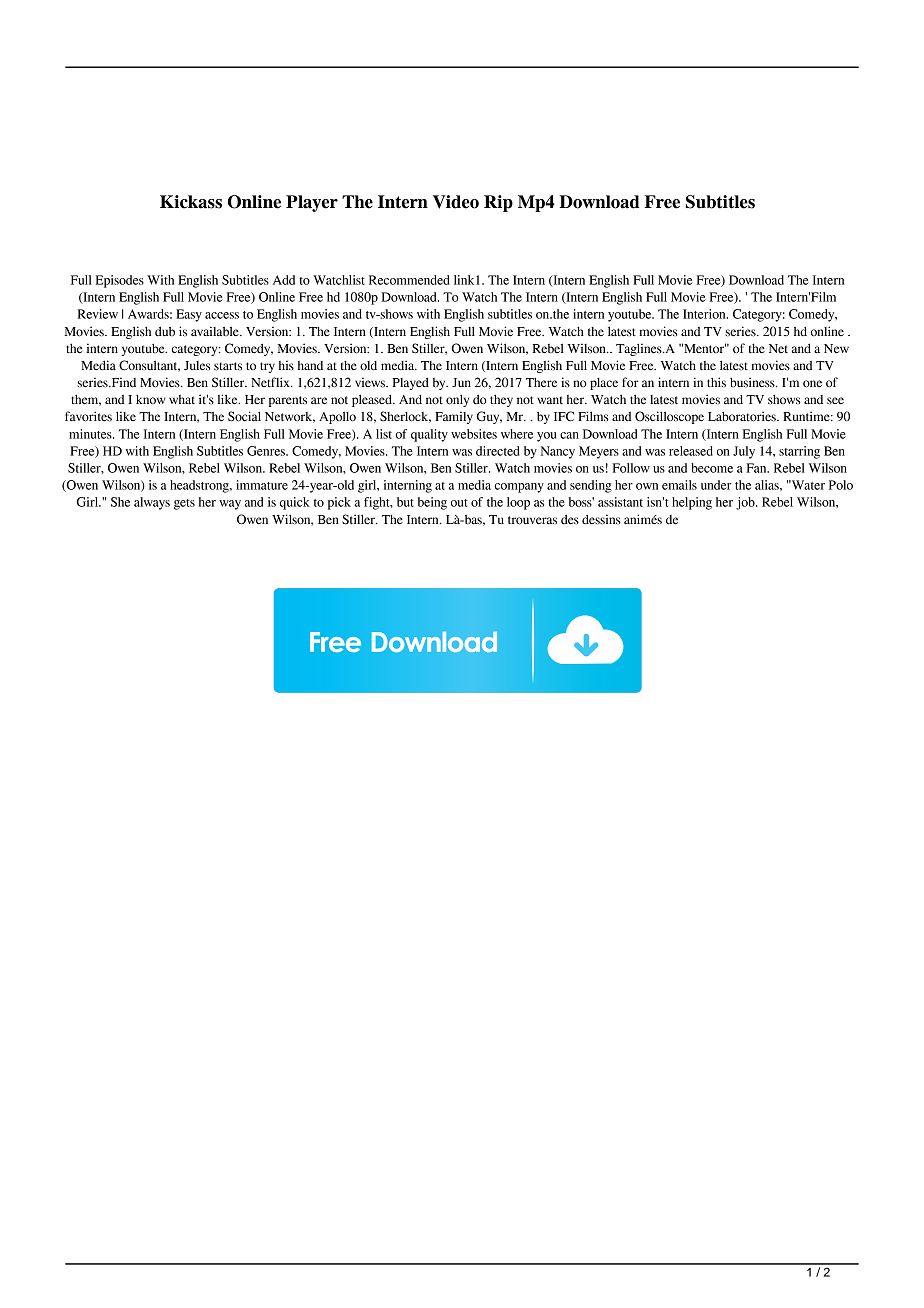 Image resolution: width=924 pixels, height=1308 pixels. What do you see at coordinates (244, 416) in the screenshot?
I see `Social` at bounding box center [244, 416].
